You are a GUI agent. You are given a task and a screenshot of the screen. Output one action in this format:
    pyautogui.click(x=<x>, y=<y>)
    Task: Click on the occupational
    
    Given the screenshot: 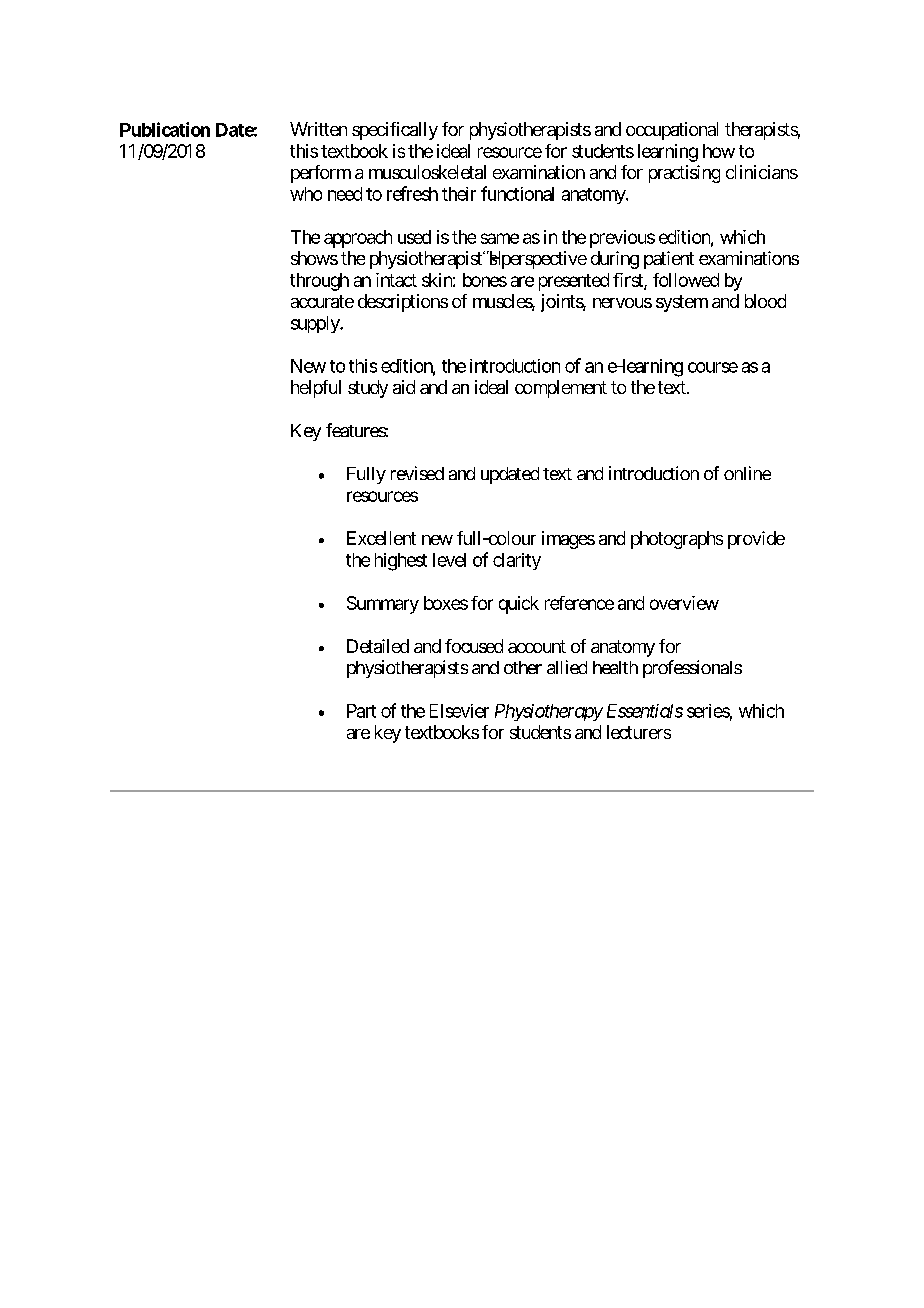 What is the action you would take?
    pyautogui.click(x=672, y=131)
